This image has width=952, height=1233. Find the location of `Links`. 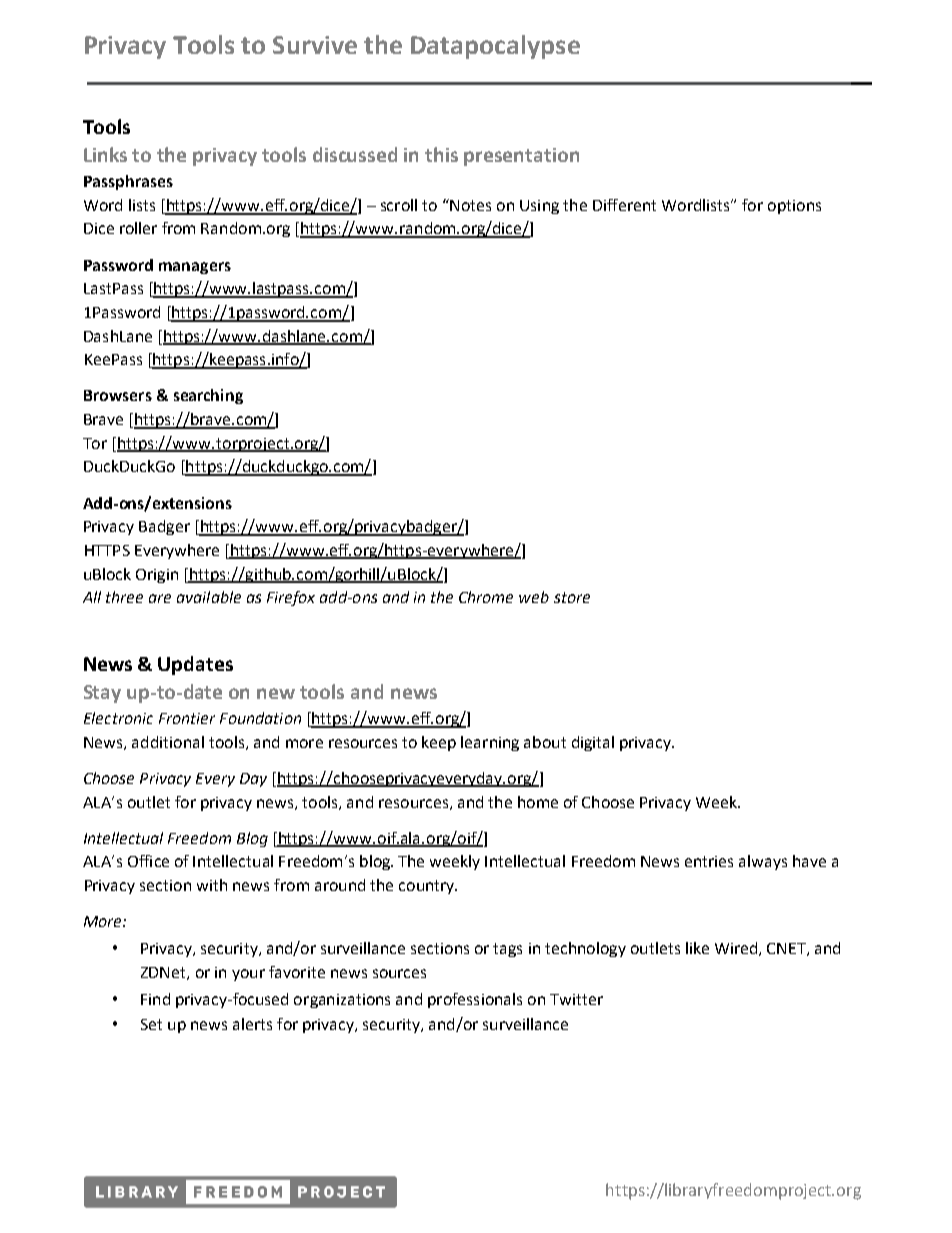

Links is located at coordinates (105, 154).
